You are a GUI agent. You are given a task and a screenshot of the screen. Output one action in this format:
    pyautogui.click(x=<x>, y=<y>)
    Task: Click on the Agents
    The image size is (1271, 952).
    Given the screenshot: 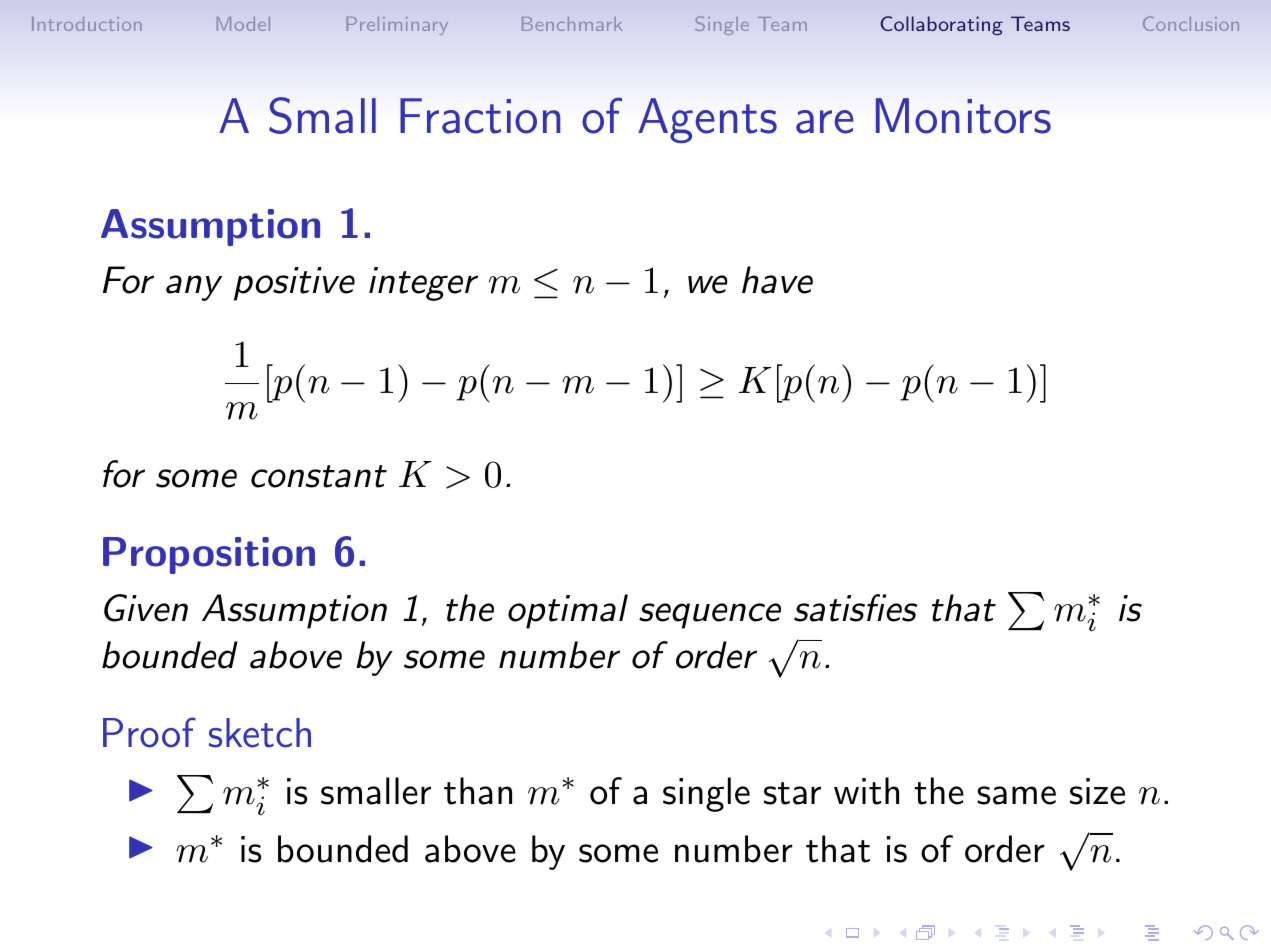 What is the action you would take?
    pyautogui.click(x=707, y=120)
